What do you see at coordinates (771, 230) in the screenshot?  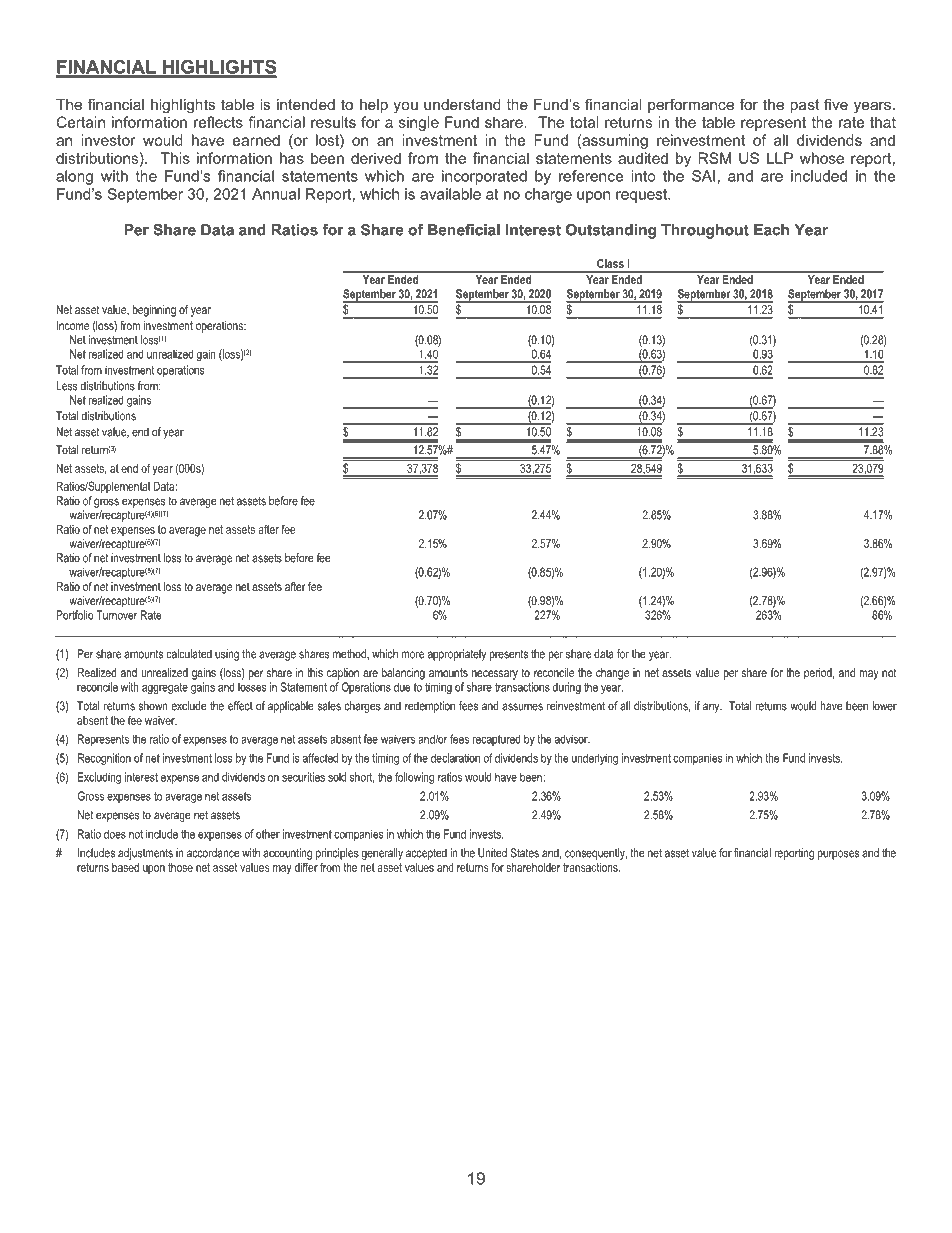 I see `Each` at bounding box center [771, 230].
